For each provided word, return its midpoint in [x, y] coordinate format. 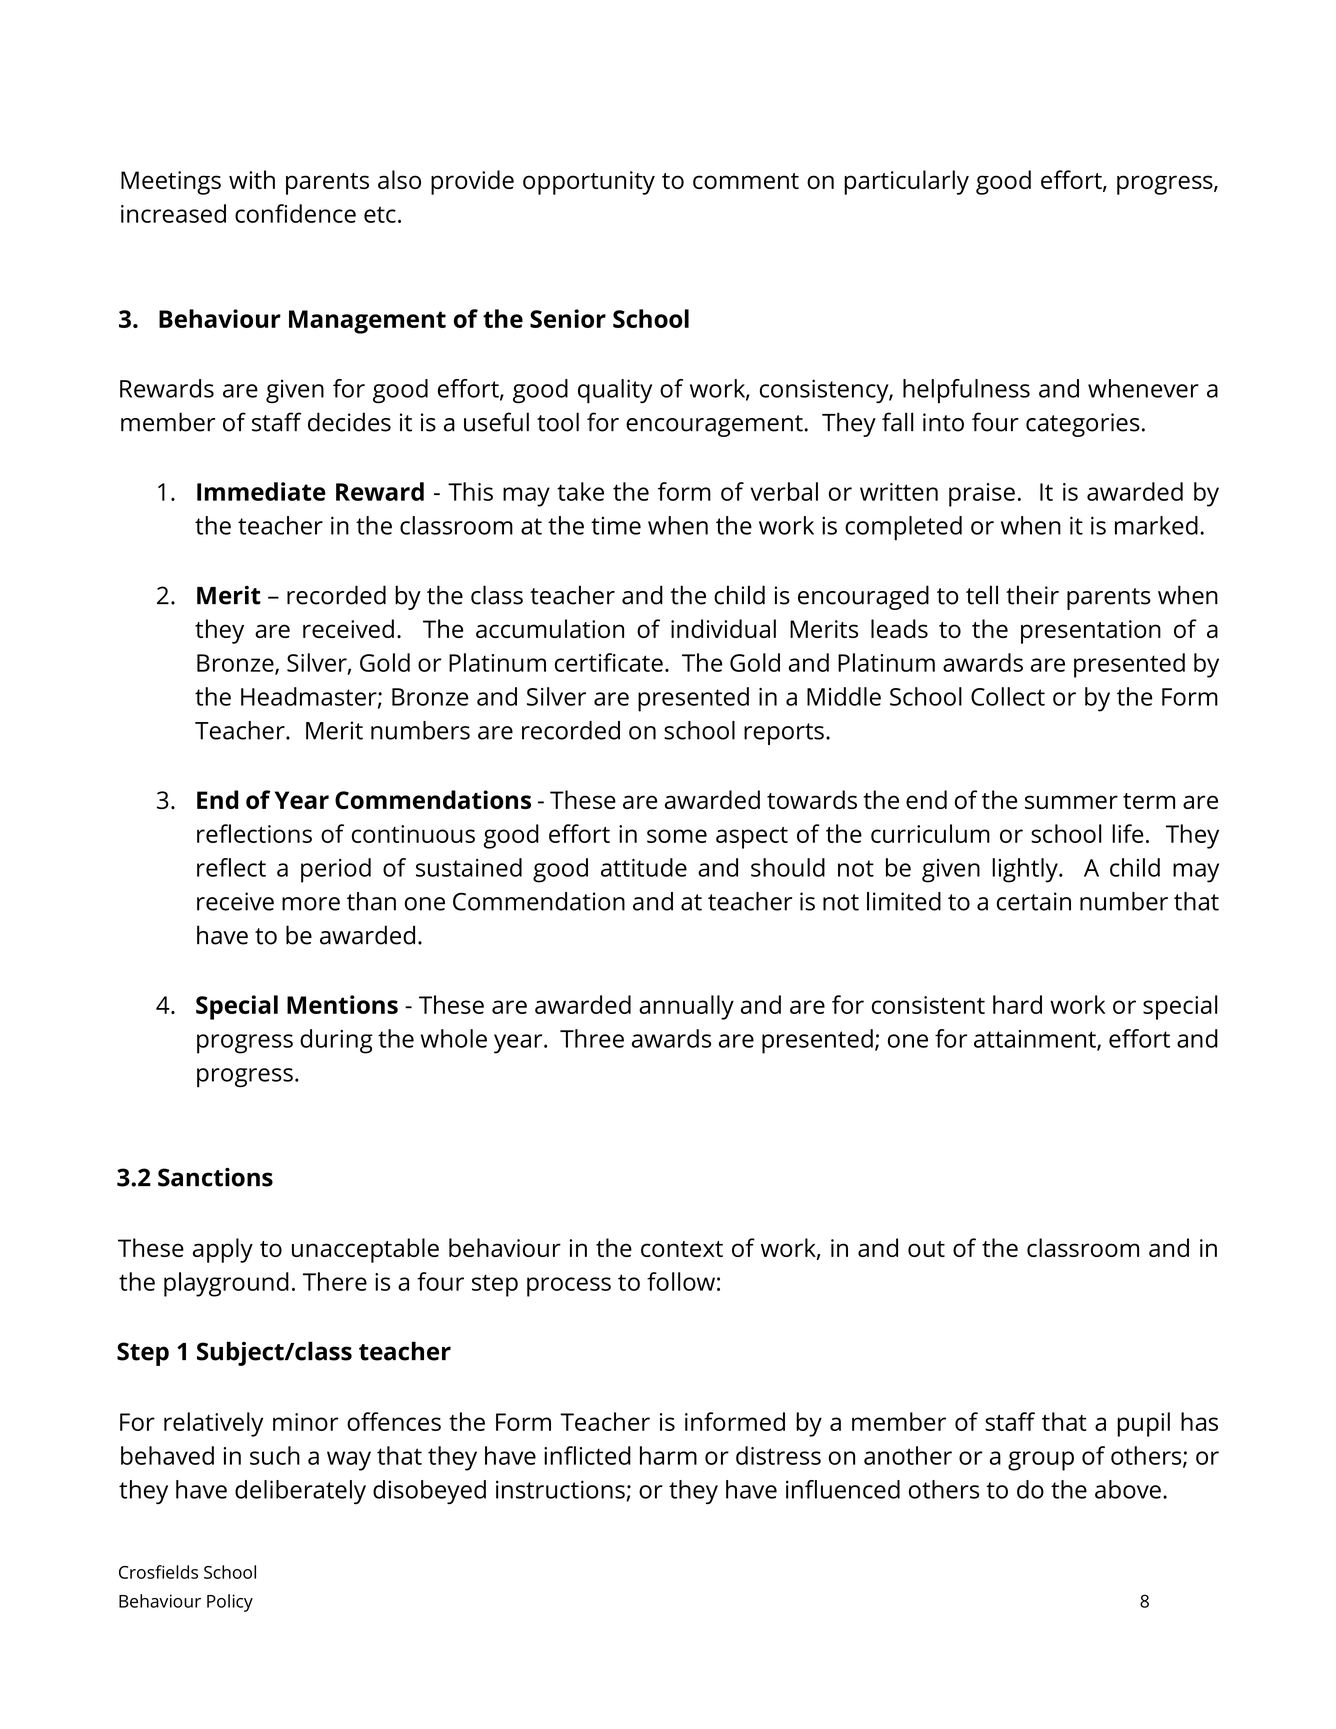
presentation [1091, 632]
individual [723, 628]
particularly [906, 182]
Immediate [261, 491]
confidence [295, 213]
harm [668, 1455]
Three [592, 1038]
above [1128, 1489]
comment [746, 181]
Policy [230, 1603]
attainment [1036, 1040]
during [336, 1041]
